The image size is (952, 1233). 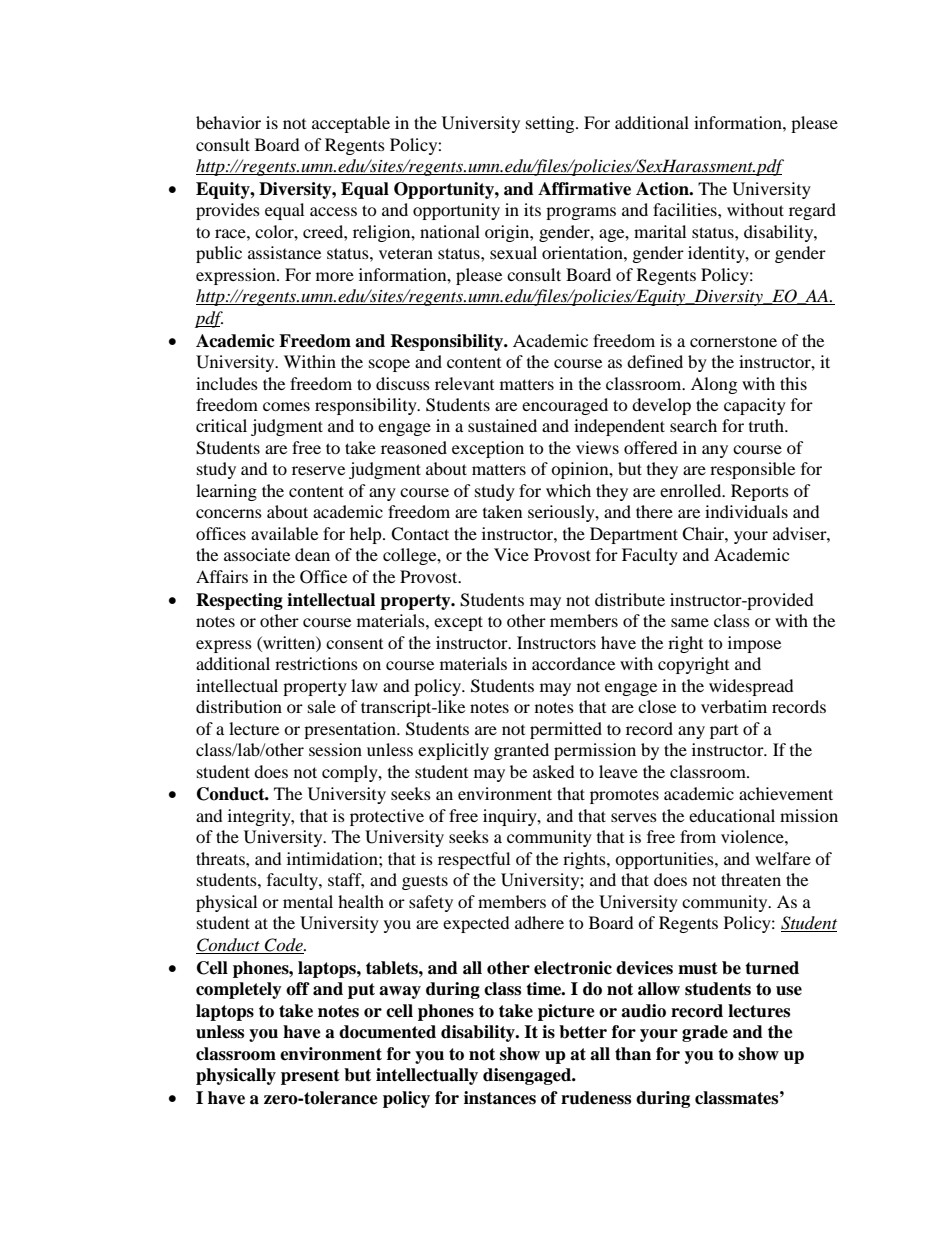 I want to click on acceptable, so click(x=351, y=124).
